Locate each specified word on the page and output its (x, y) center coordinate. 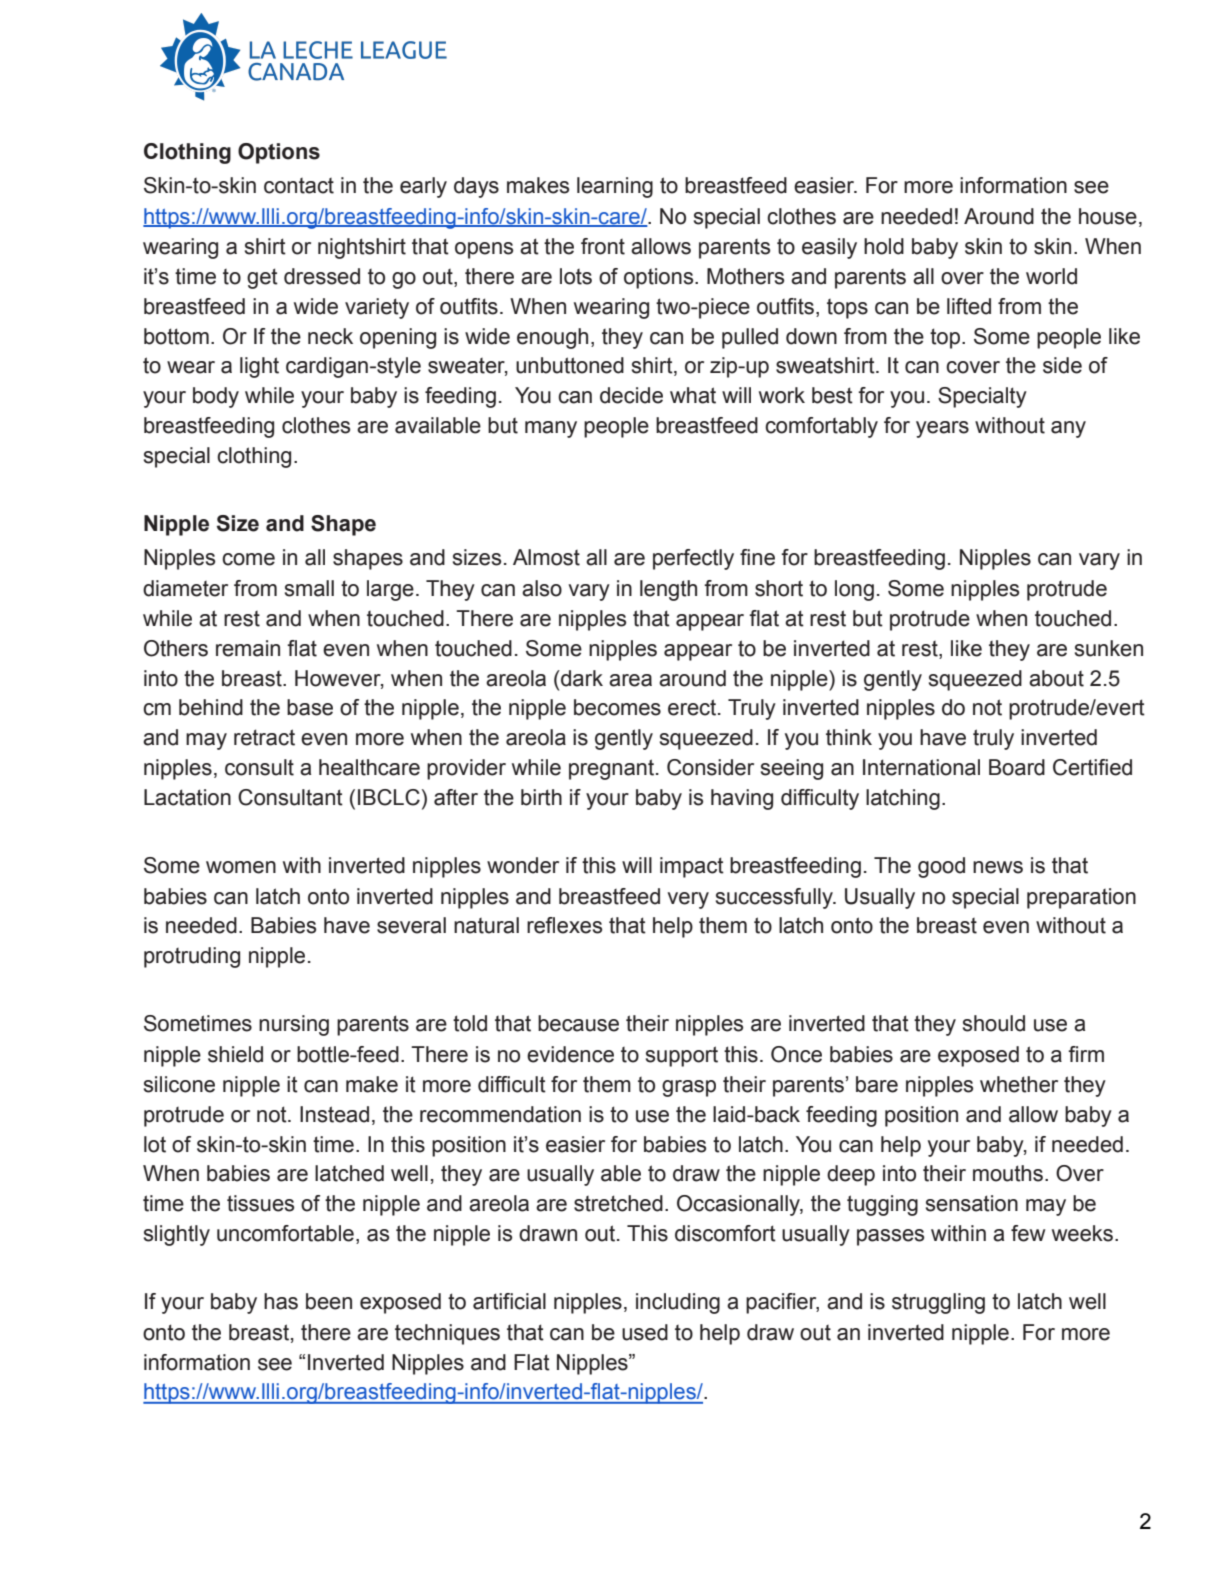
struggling (938, 1303)
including (678, 1303)
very (688, 900)
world (1051, 276)
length (668, 590)
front (603, 246)
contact (299, 186)
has (281, 1301)
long (854, 590)
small (309, 588)
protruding (192, 957)
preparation (1081, 898)
